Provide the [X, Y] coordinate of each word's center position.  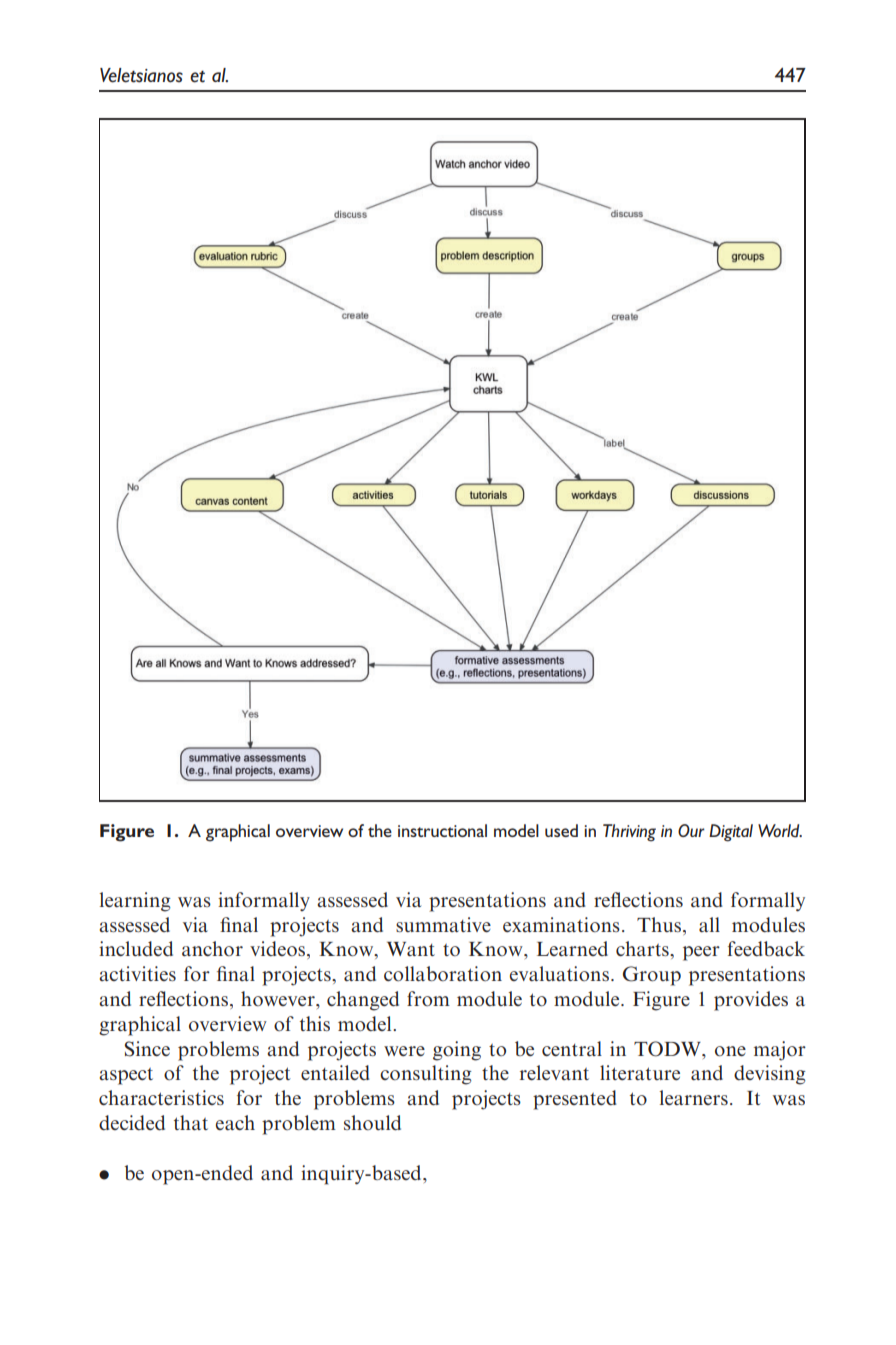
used [561, 830]
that [191, 1122]
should [372, 1122]
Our [691, 830]
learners [693, 1097]
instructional [442, 830]
